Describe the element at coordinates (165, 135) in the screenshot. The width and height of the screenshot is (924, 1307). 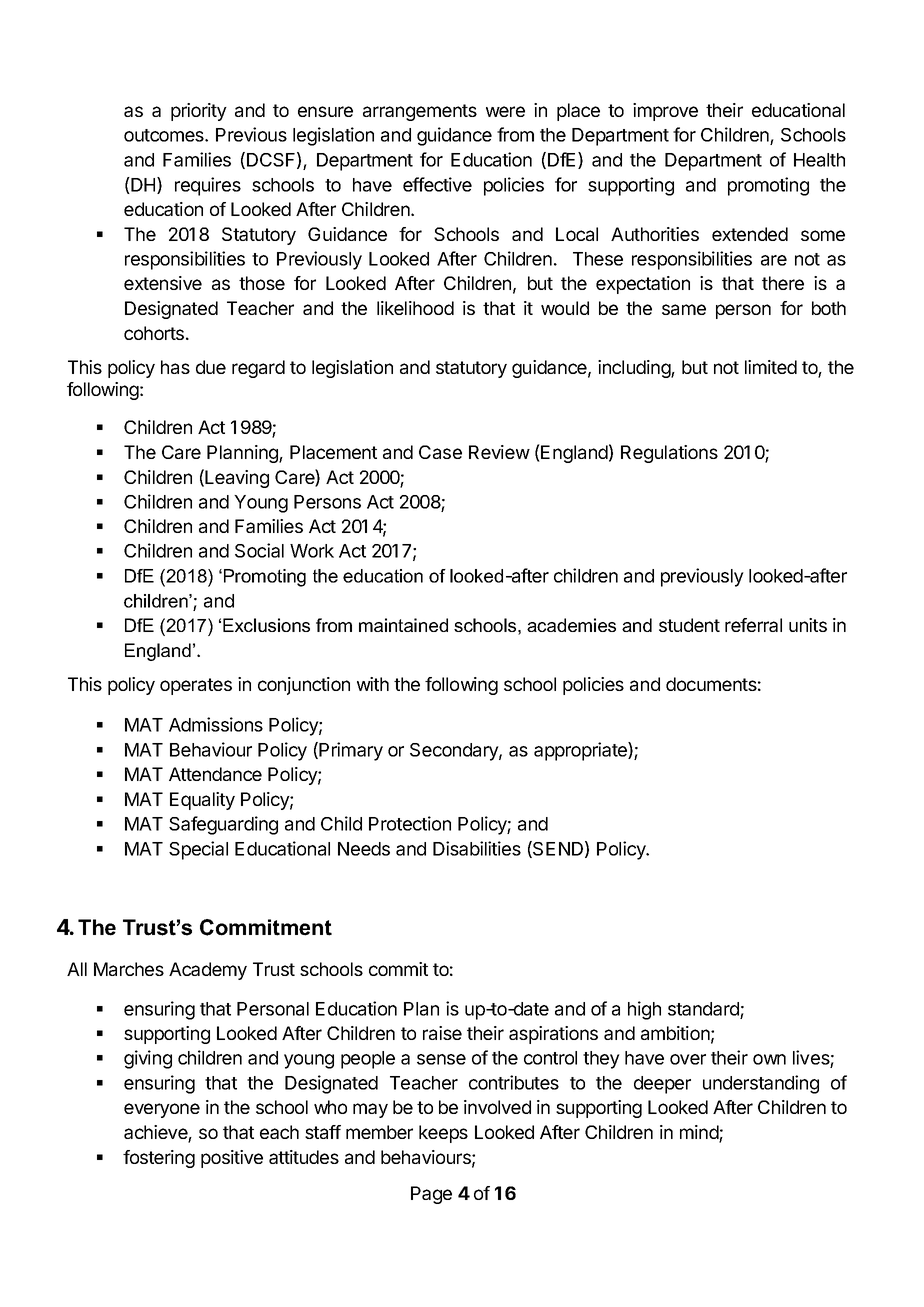
I see `outcomes` at that location.
